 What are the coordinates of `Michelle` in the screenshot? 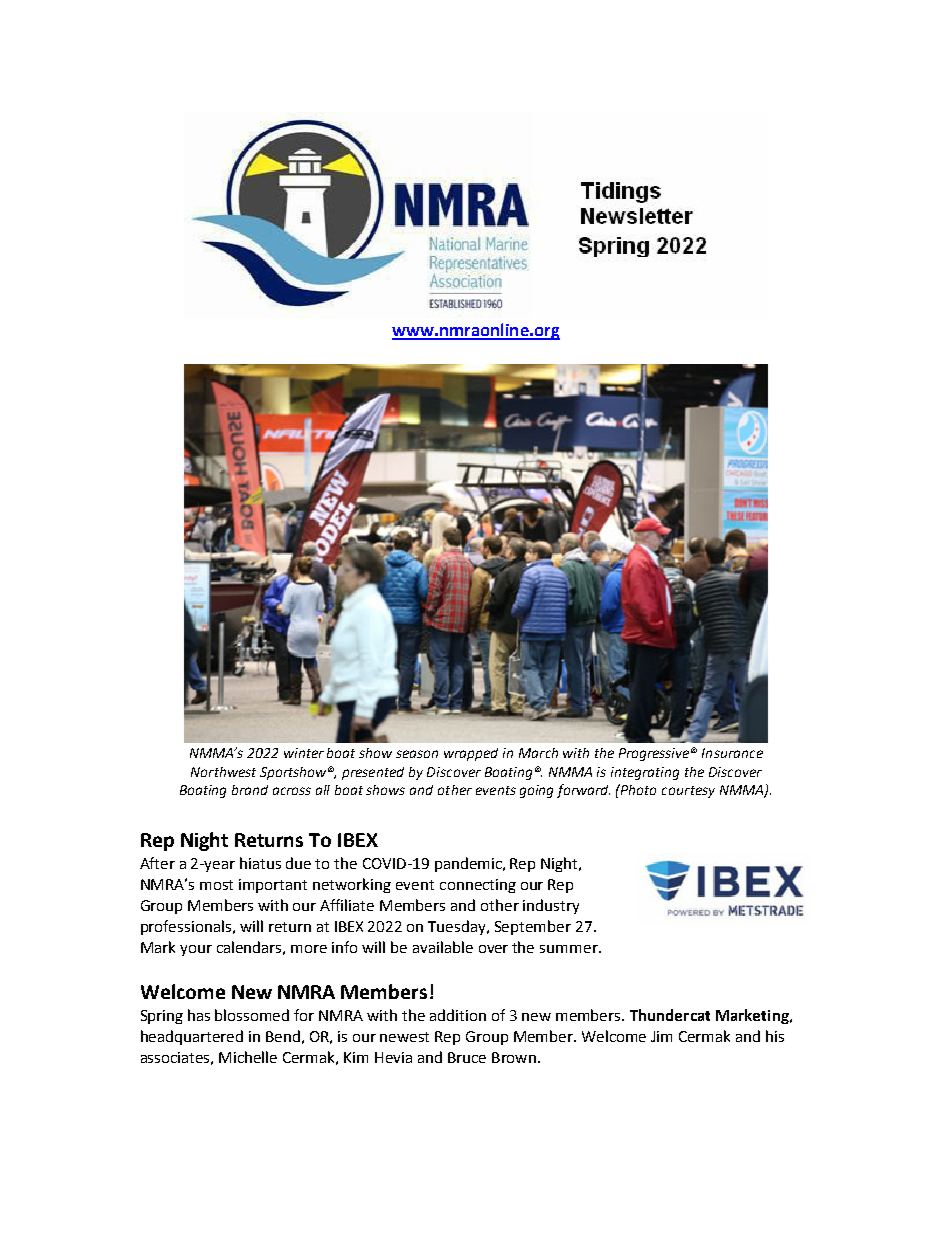 It's located at (248, 1057).
